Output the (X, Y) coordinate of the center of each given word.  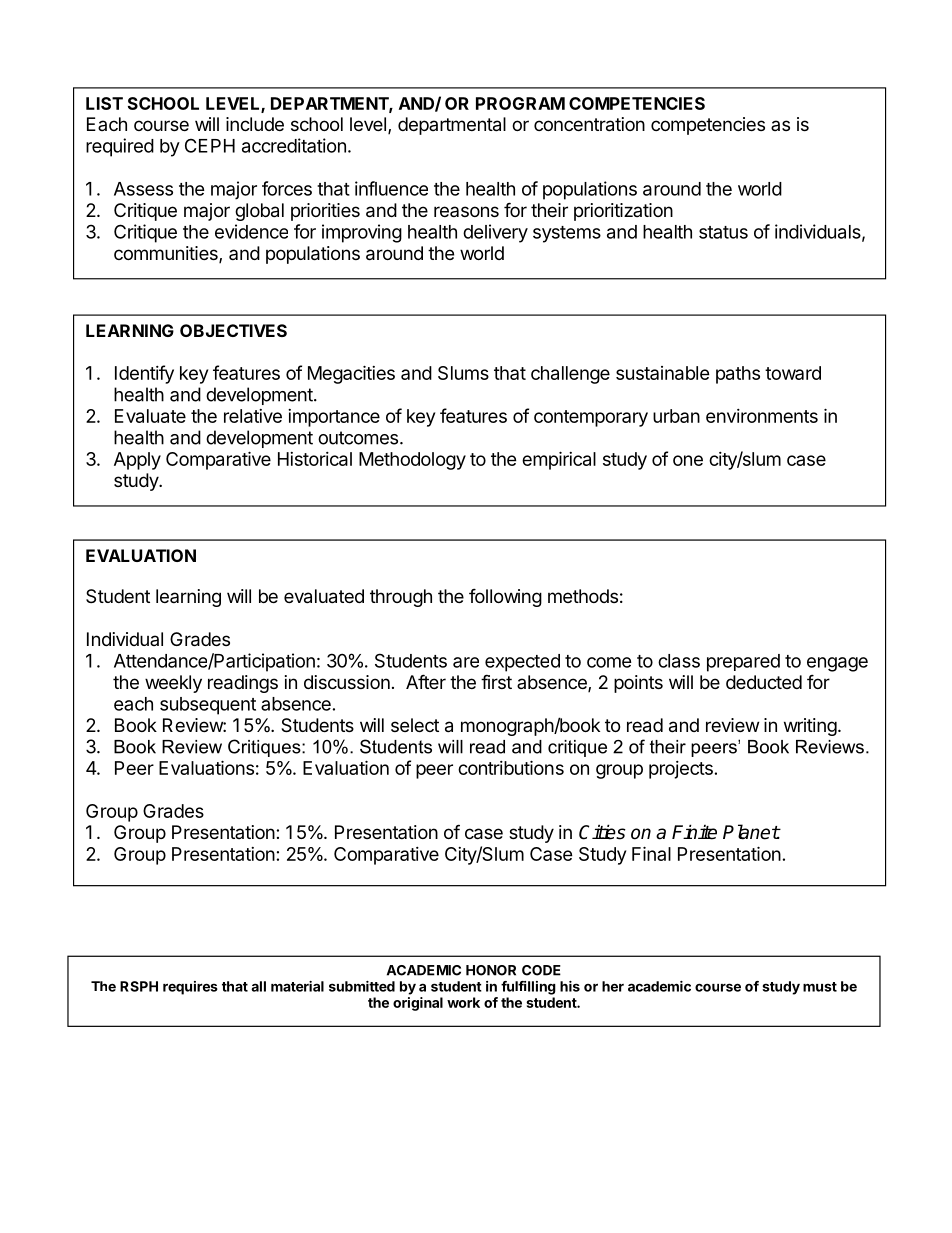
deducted (764, 682)
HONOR (491, 970)
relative (253, 416)
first (496, 681)
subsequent (208, 706)
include (255, 124)
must (820, 987)
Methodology (412, 461)
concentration (589, 124)
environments (762, 416)
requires (190, 988)
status (723, 232)
